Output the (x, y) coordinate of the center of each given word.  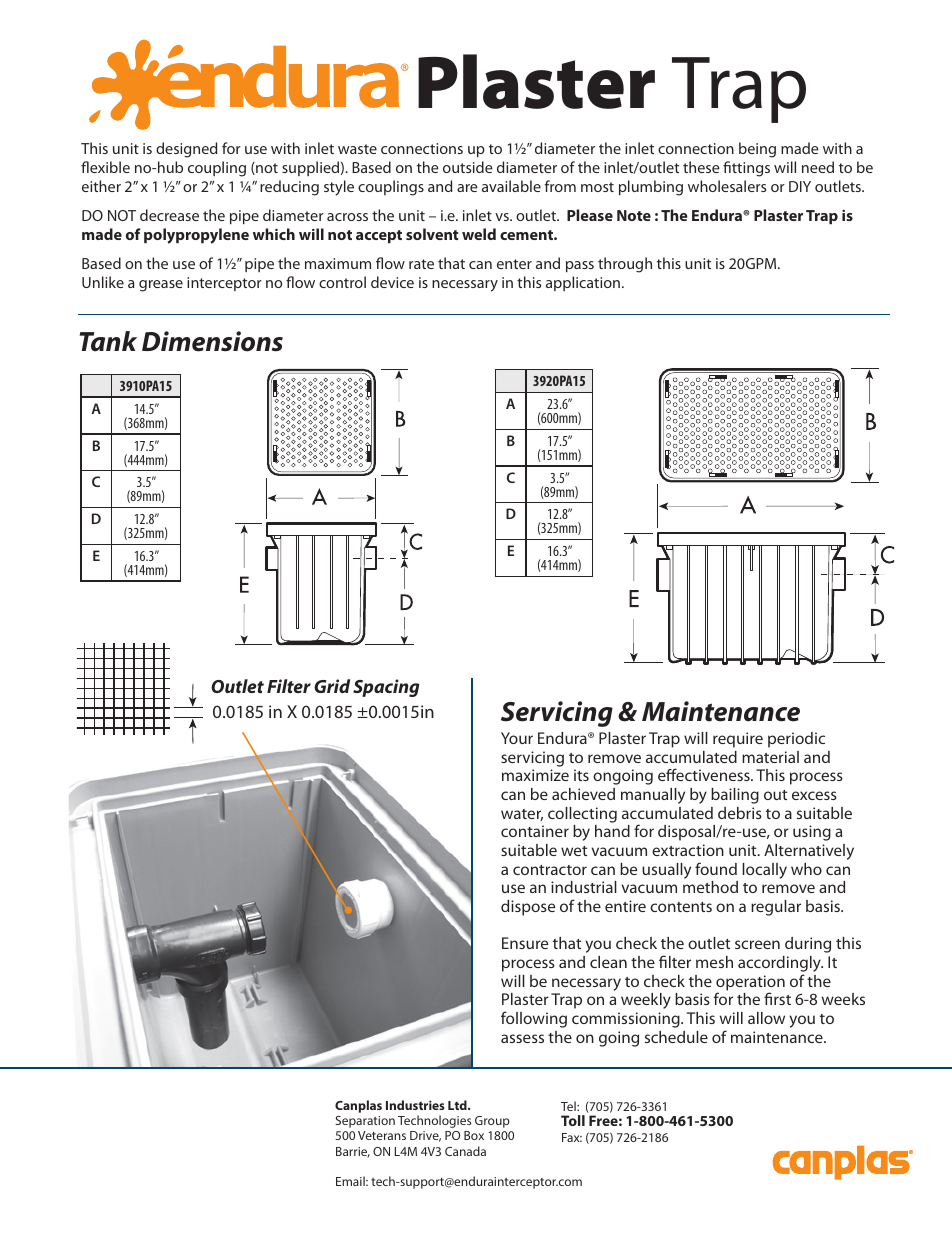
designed (186, 150)
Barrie (353, 1152)
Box (474, 1135)
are (467, 188)
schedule (676, 1037)
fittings (746, 169)
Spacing (386, 688)
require (738, 740)
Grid (332, 686)
